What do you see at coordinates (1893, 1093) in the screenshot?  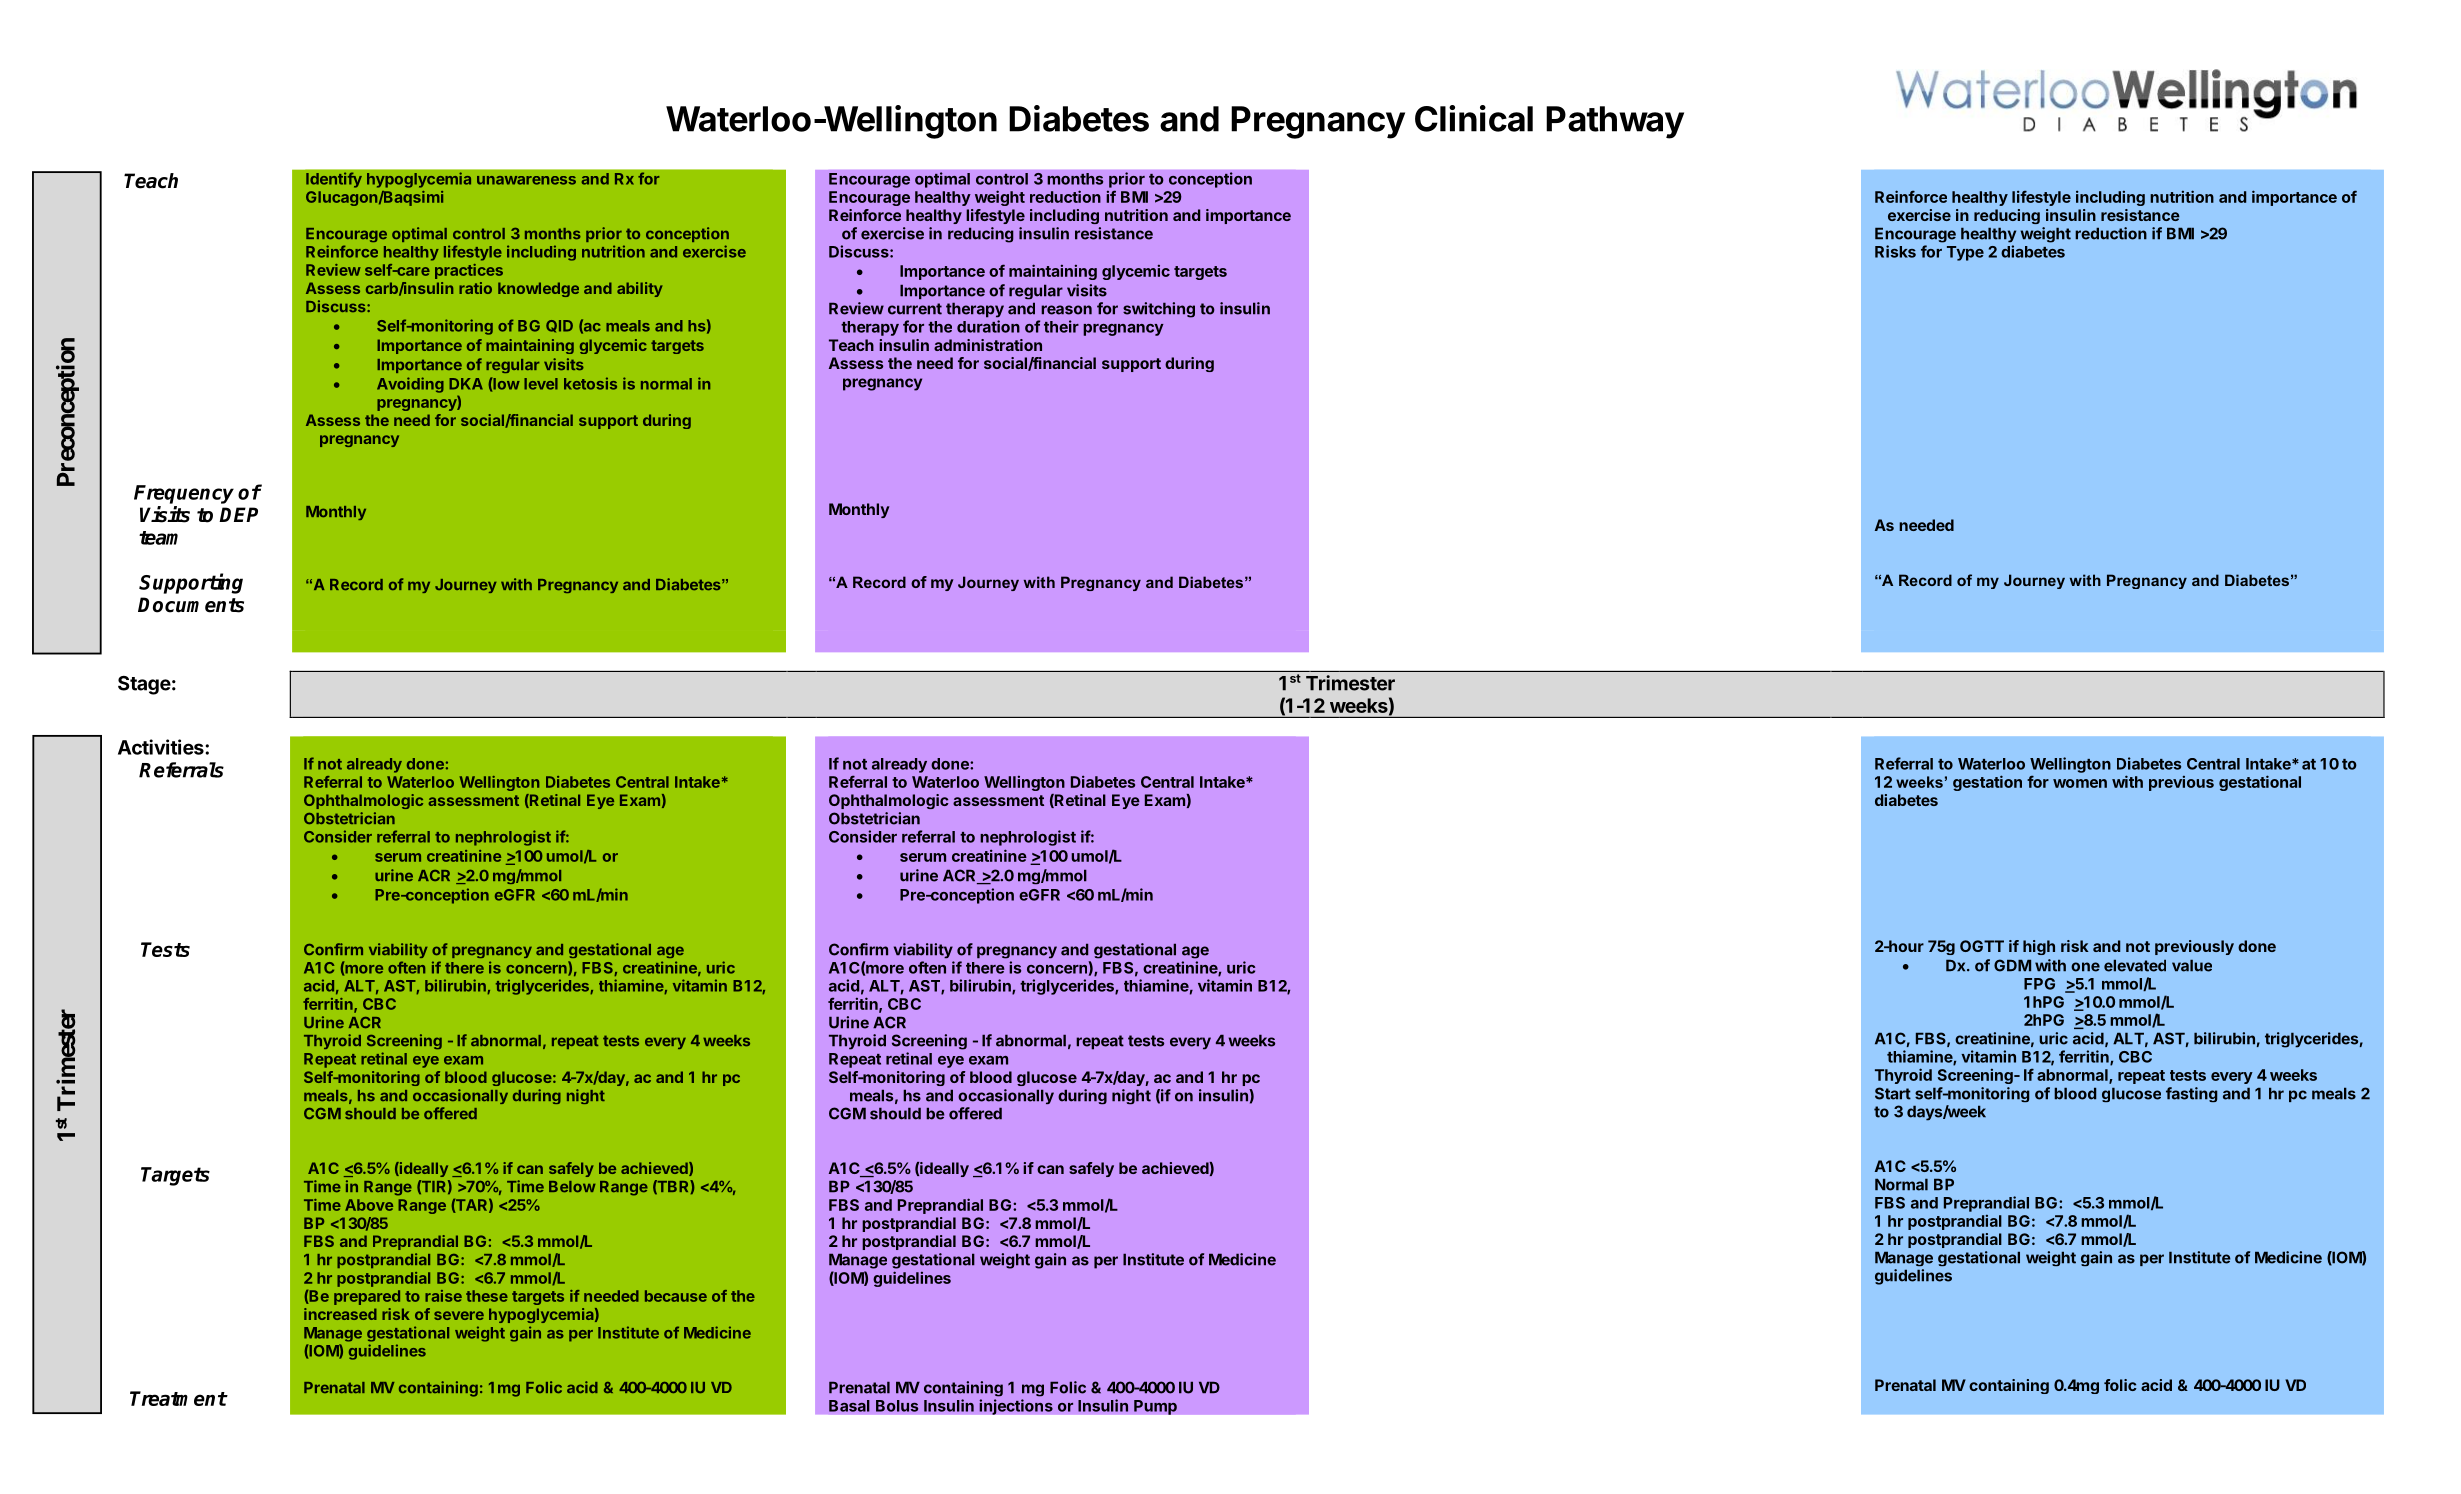 I see `Start` at bounding box center [1893, 1093].
